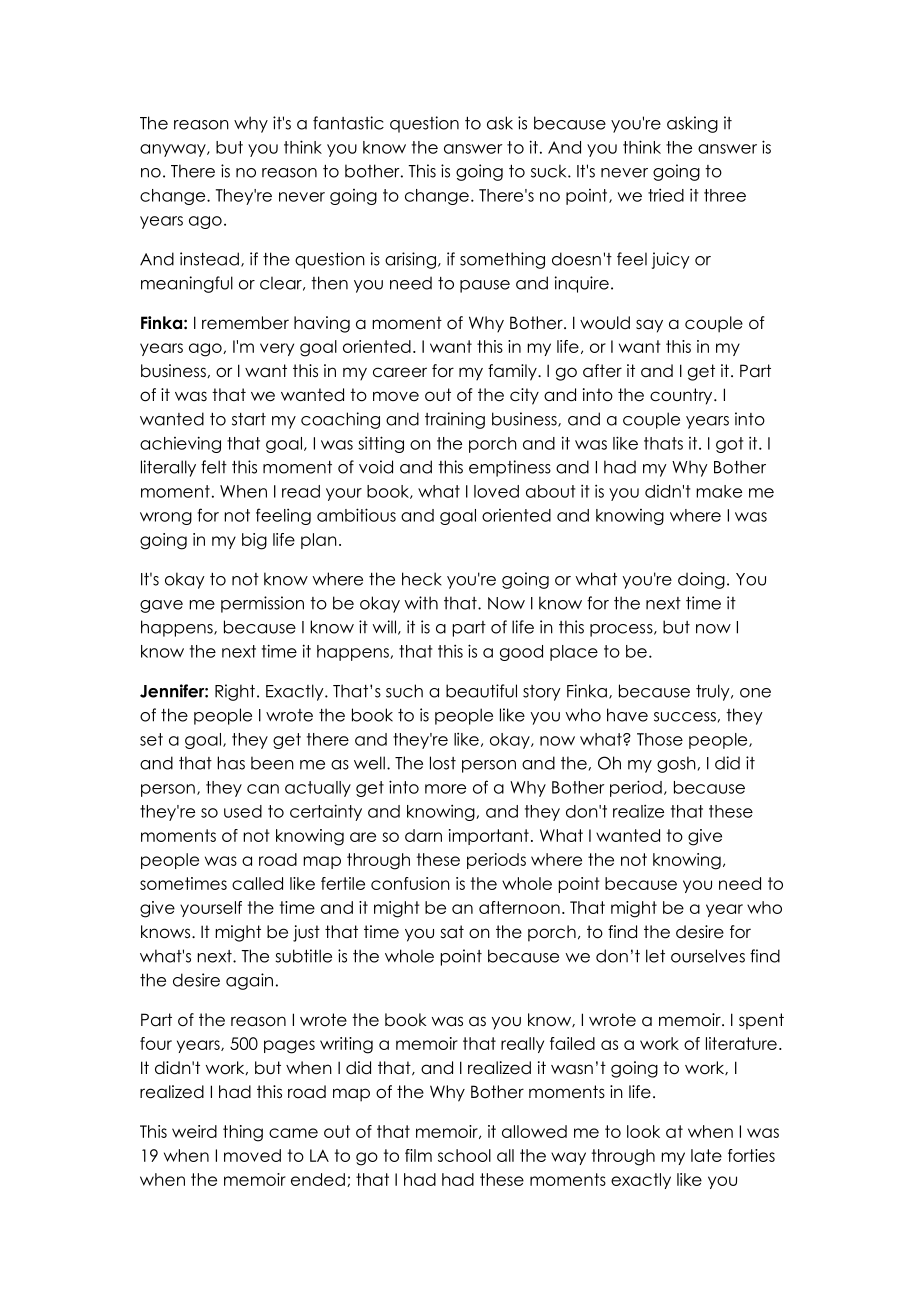 Image resolution: width=924 pixels, height=1307 pixels. I want to click on weird, so click(194, 1131).
